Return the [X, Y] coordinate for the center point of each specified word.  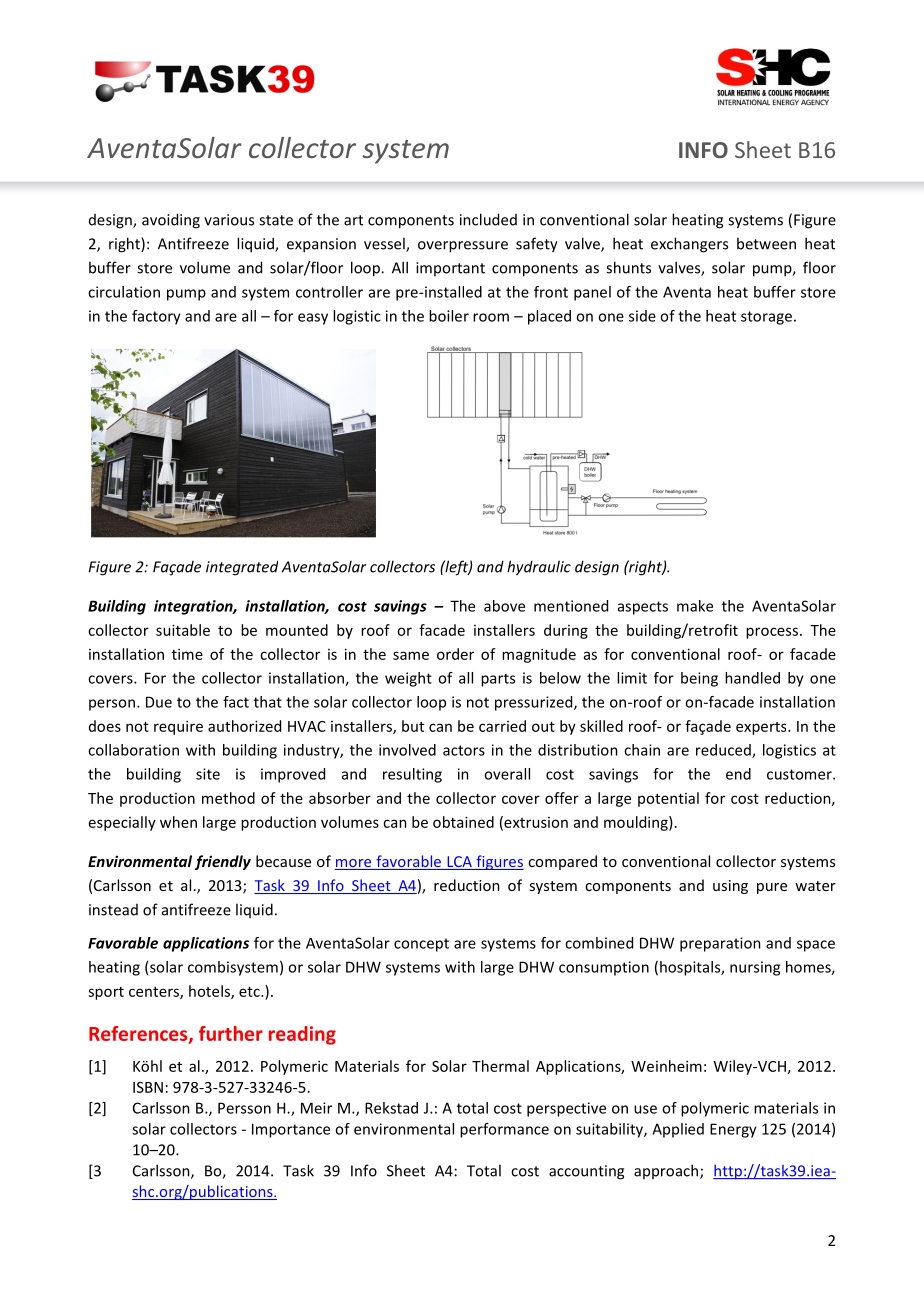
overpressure [463, 247]
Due [159, 702]
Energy [733, 1130]
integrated [242, 568]
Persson [244, 1108]
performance [504, 1130]
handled [752, 678]
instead [113, 910]
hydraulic [539, 568]
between [766, 243]
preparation [720, 944]
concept [421, 945]
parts [498, 680]
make [695, 606]
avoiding [171, 221]
